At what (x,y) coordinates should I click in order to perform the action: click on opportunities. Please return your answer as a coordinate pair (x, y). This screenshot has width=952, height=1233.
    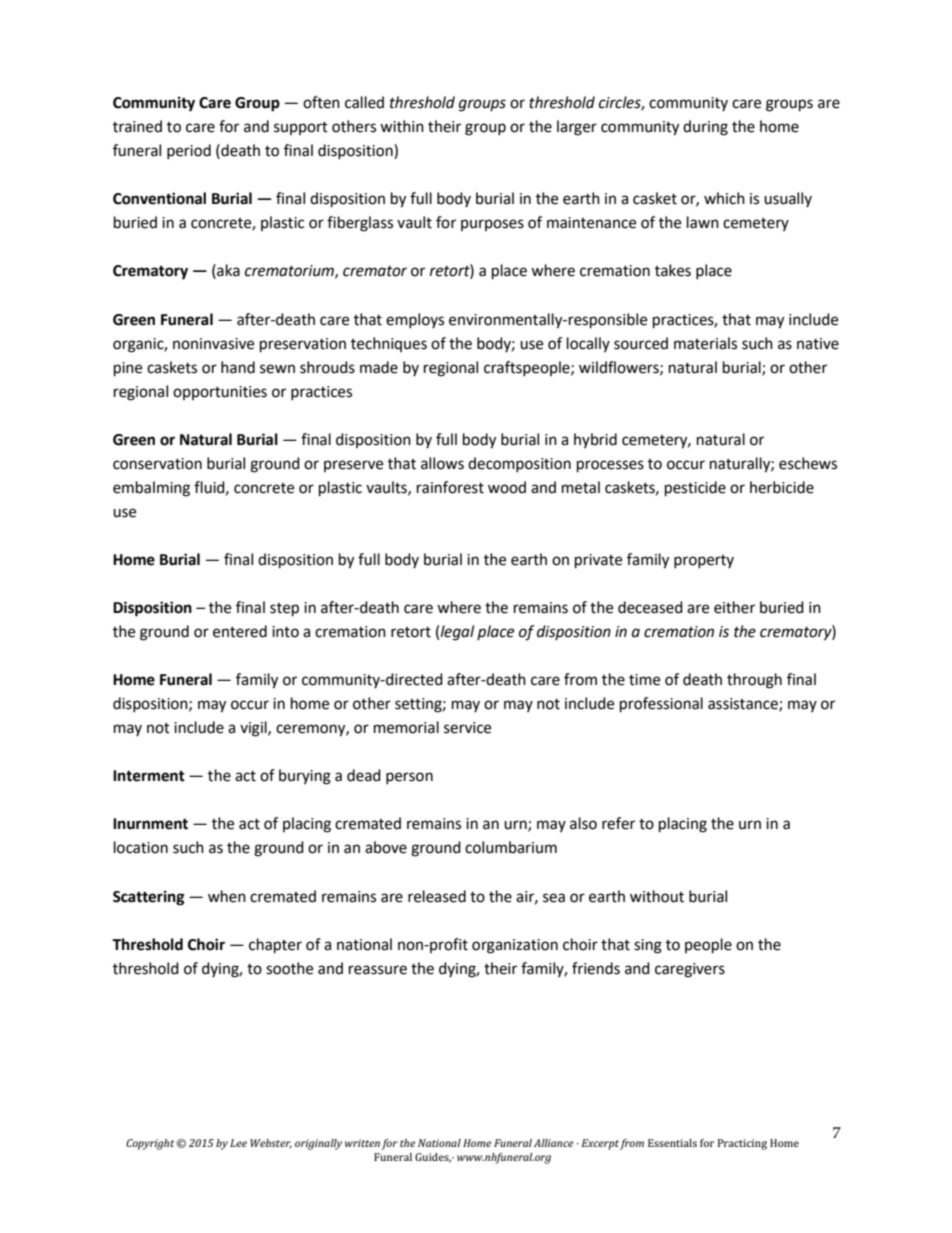
    Looking at the image, I should click on (220, 393).
